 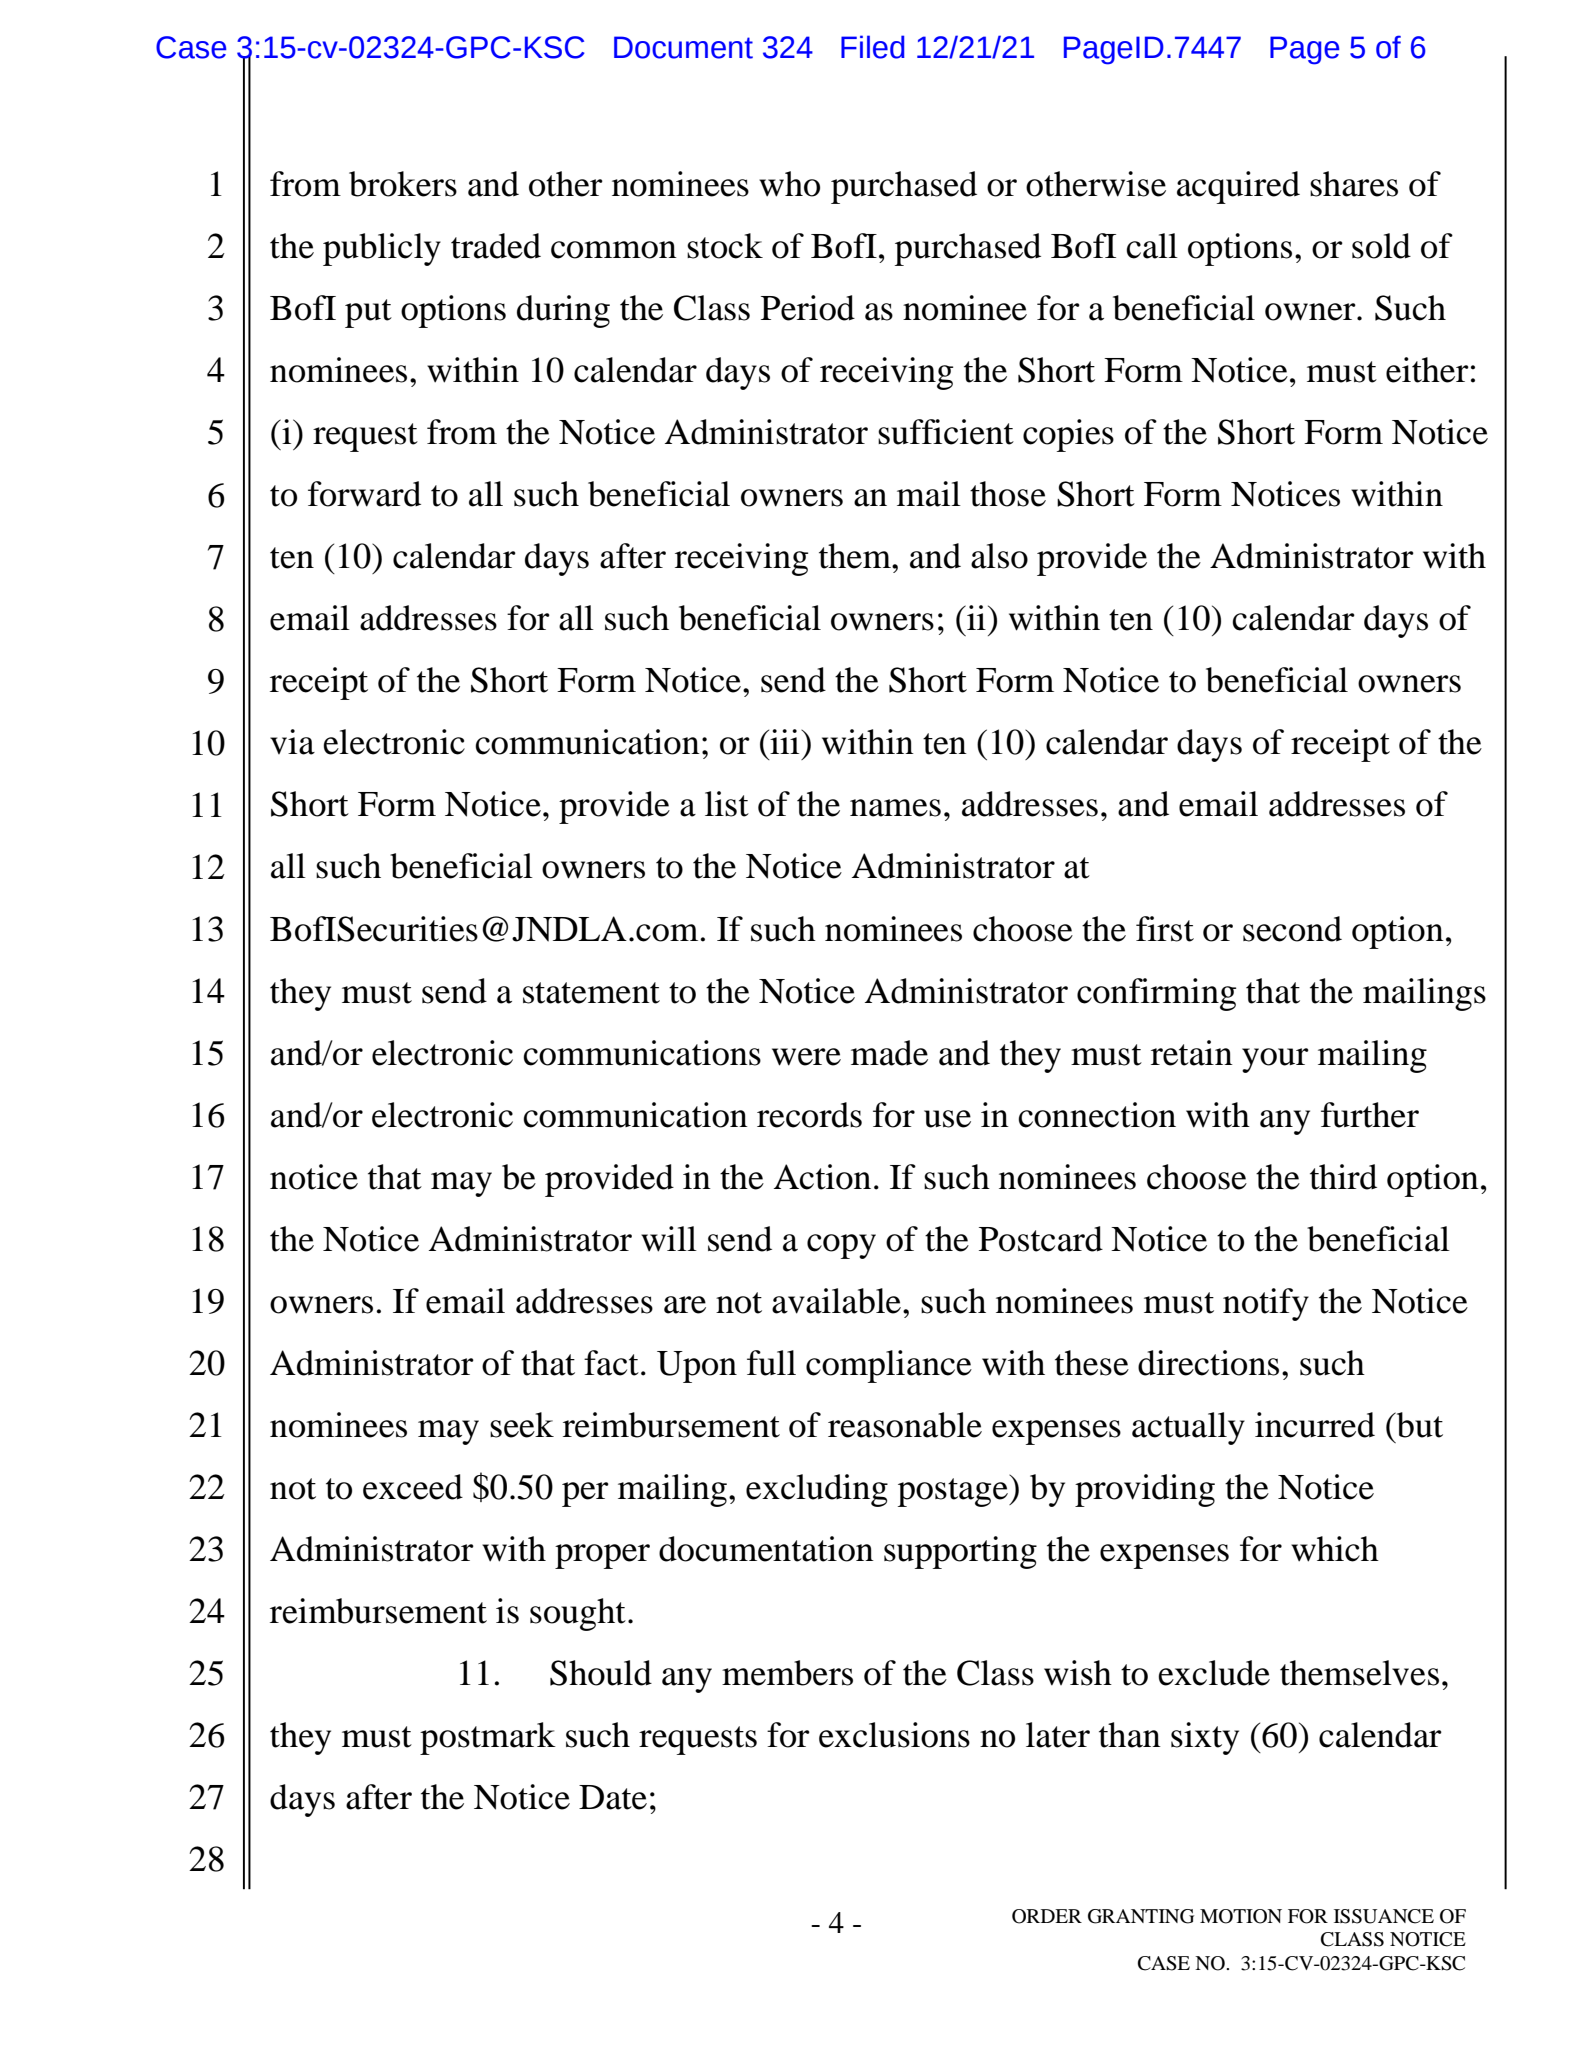 What do you see at coordinates (785, 741) in the screenshot?
I see `iii` at bounding box center [785, 741].
